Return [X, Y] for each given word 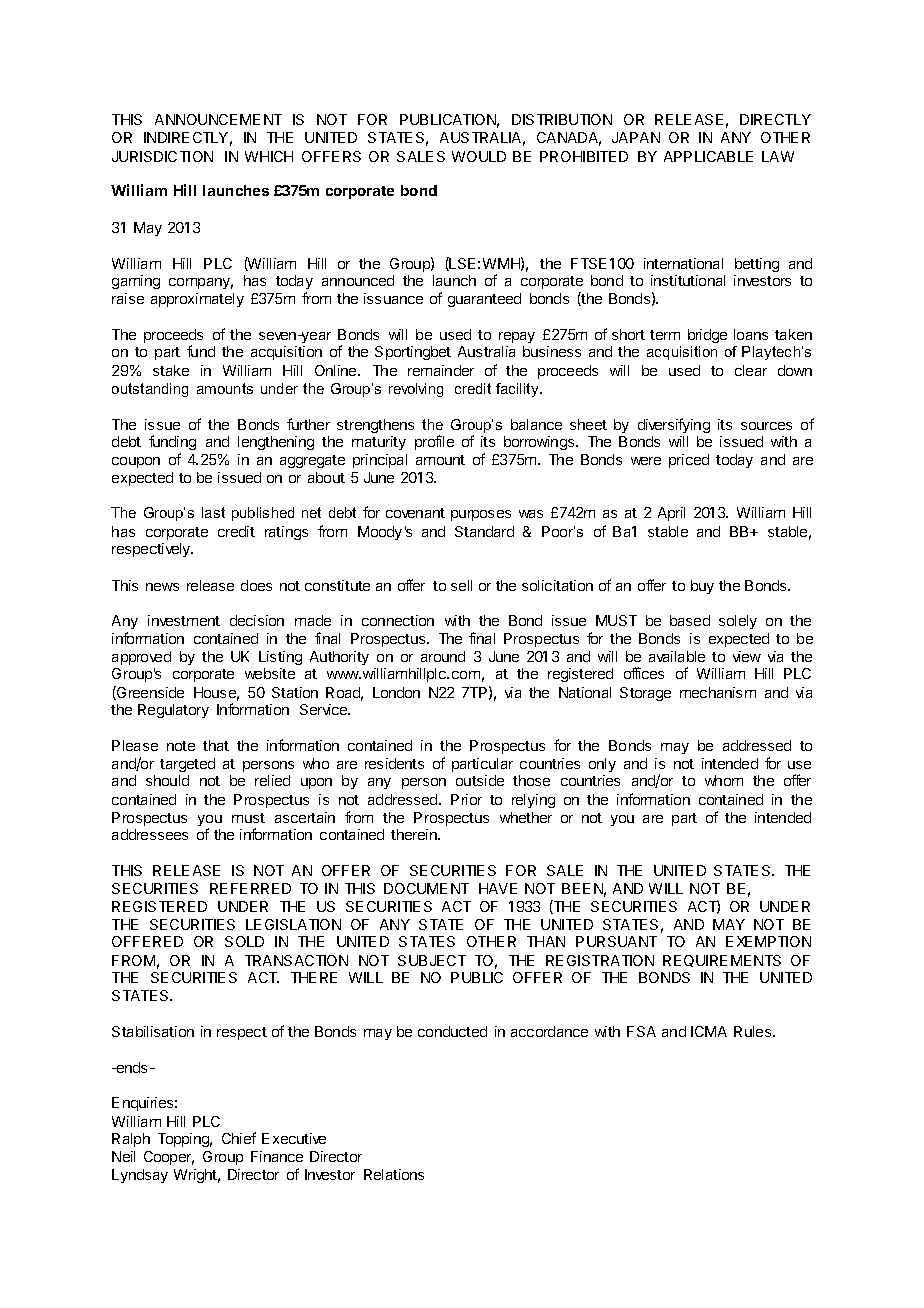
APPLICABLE [708, 156]
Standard [484, 531]
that [216, 745]
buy [702, 587]
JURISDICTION [162, 156]
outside [480, 780]
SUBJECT [432, 960]
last [213, 512]
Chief [239, 1138]
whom [724, 780]
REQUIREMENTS [722, 961]
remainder [441, 370]
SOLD [244, 941]
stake [171, 370]
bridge [707, 336]
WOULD [479, 156]
